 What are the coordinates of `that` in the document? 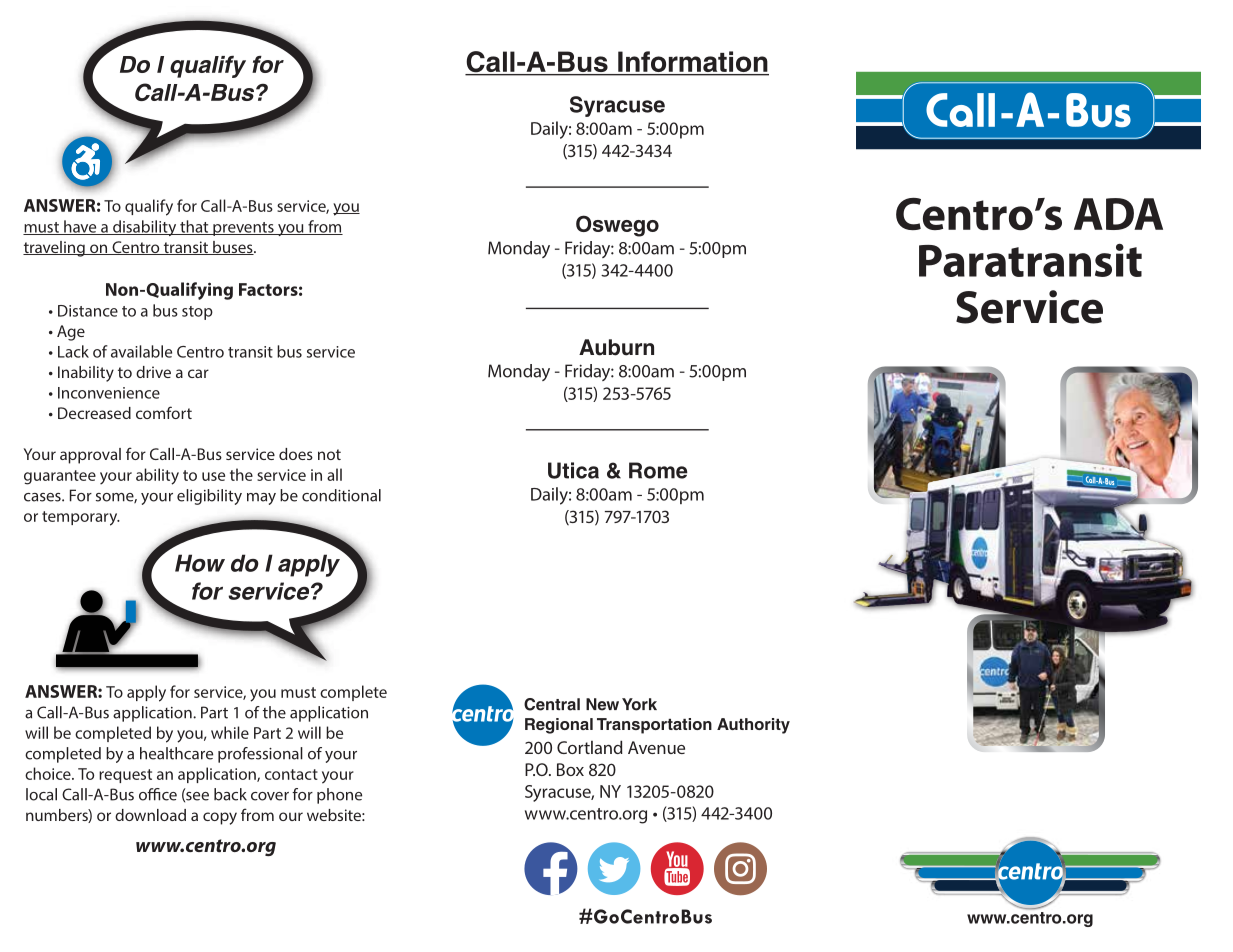 It's located at (194, 227).
